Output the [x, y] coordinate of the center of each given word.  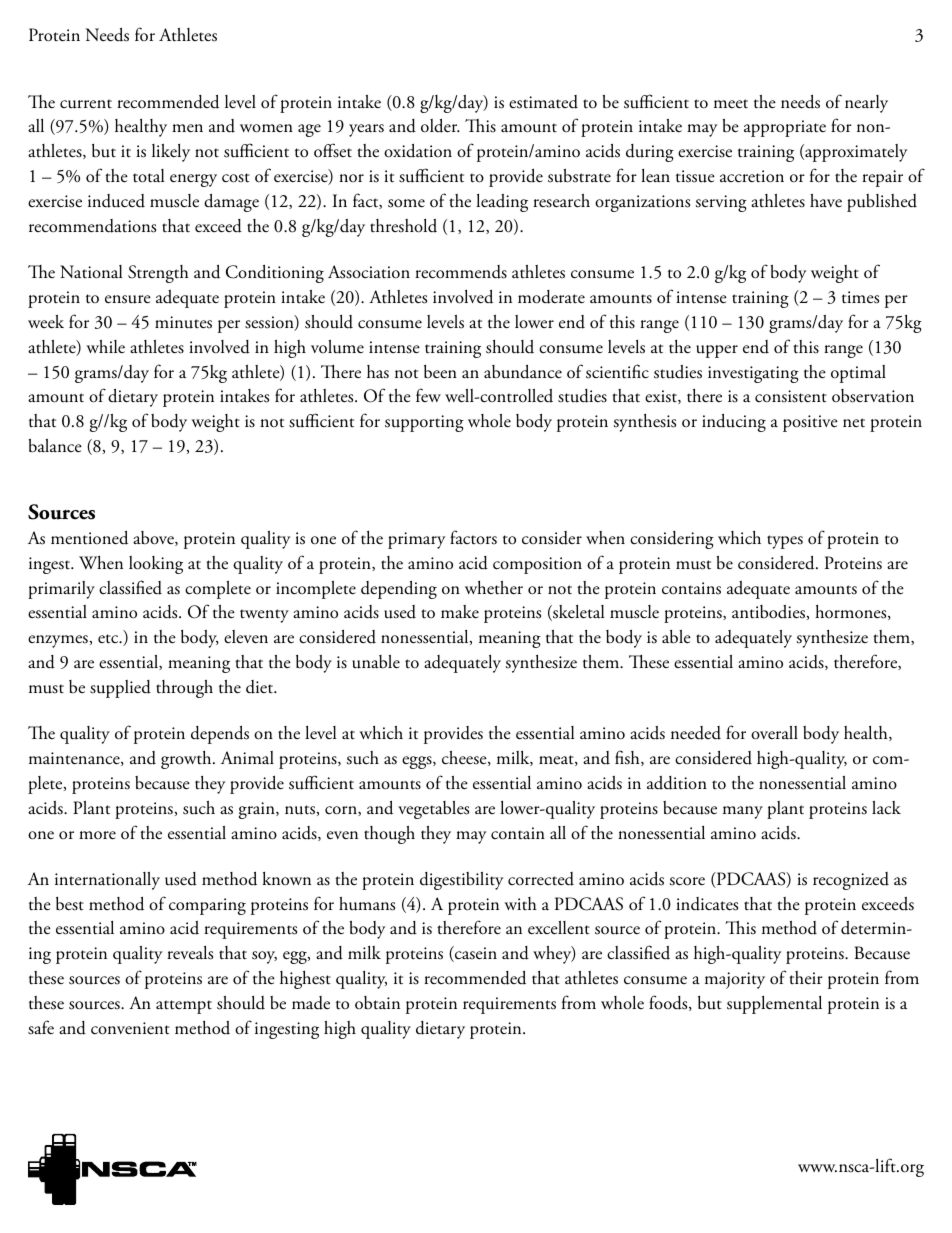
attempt [184, 1007]
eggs [418, 762]
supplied [120, 689]
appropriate [785, 128]
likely [171, 153]
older [440, 125]
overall [774, 733]
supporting [424, 423]
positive [810, 423]
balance [55, 445]
